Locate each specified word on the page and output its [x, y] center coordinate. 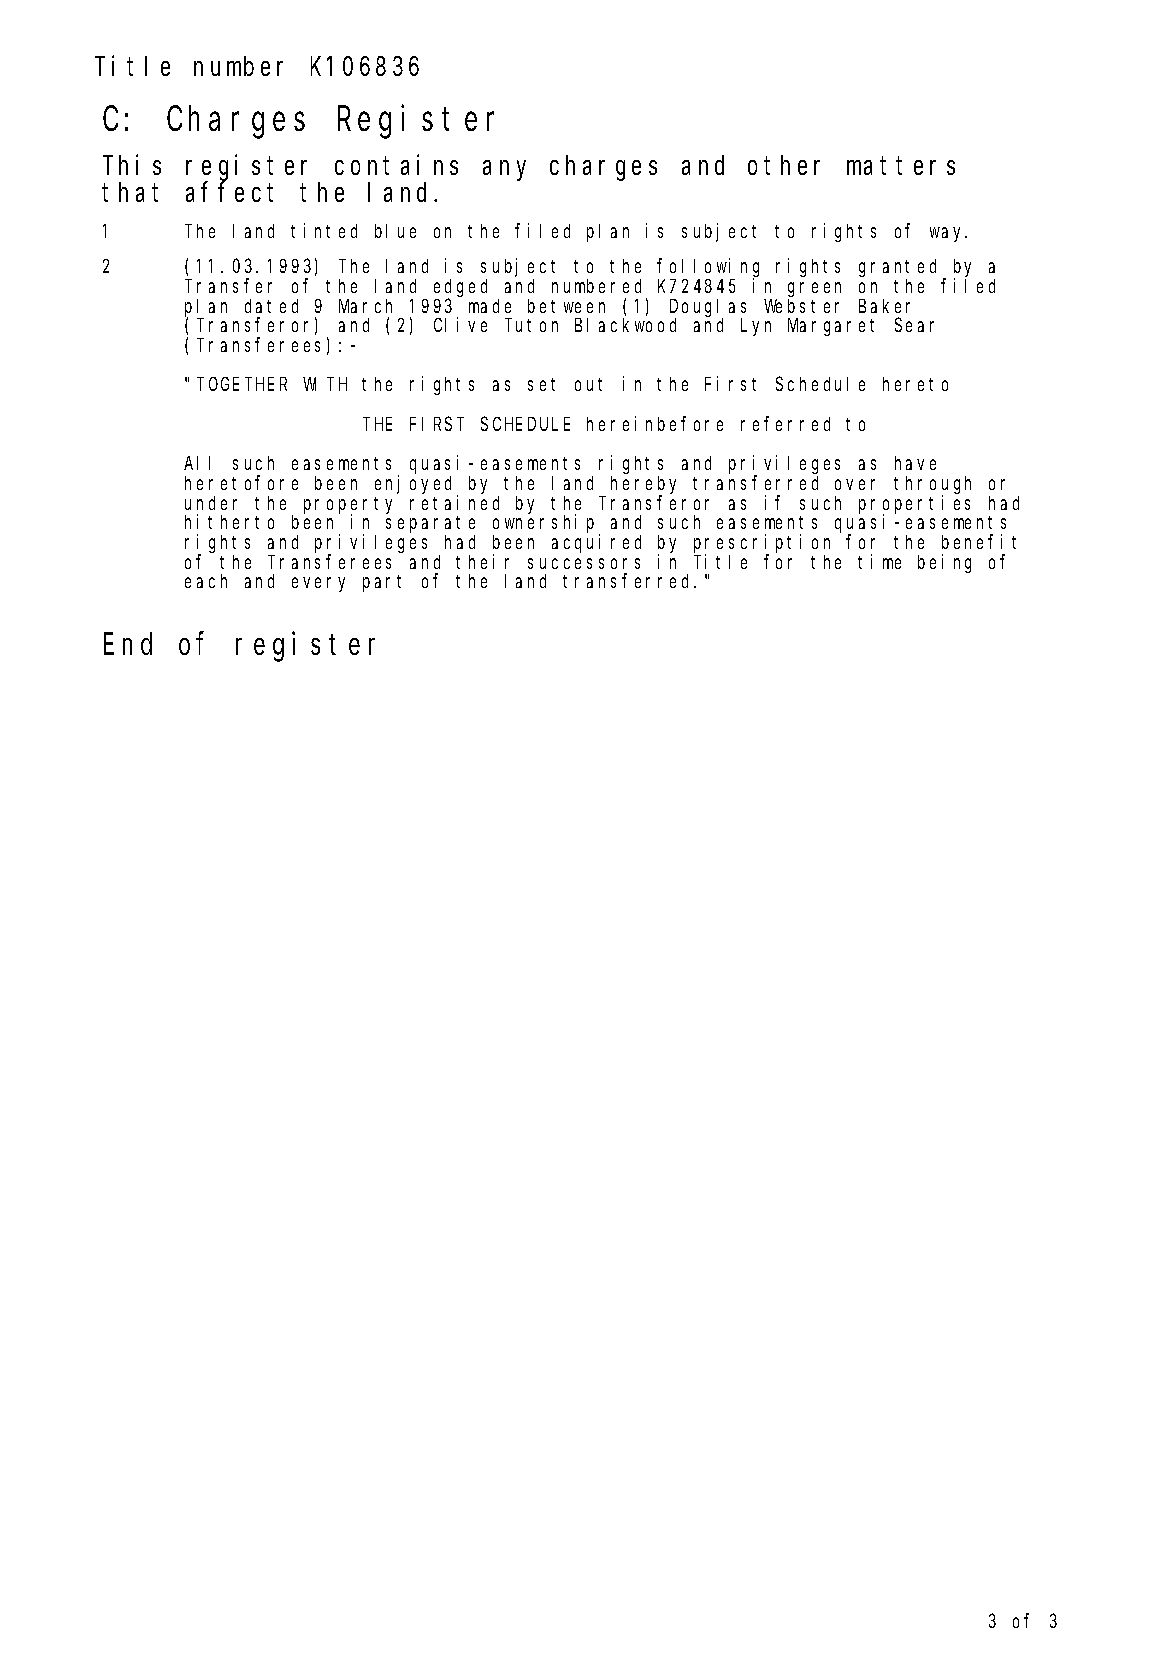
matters [901, 166]
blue [395, 231]
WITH [325, 384]
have [915, 463]
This [132, 165]
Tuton [533, 325]
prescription [762, 544]
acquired [596, 543]
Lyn [756, 327]
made [490, 306]
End [128, 644]
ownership [546, 524]
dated [271, 306]
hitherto [229, 521]
